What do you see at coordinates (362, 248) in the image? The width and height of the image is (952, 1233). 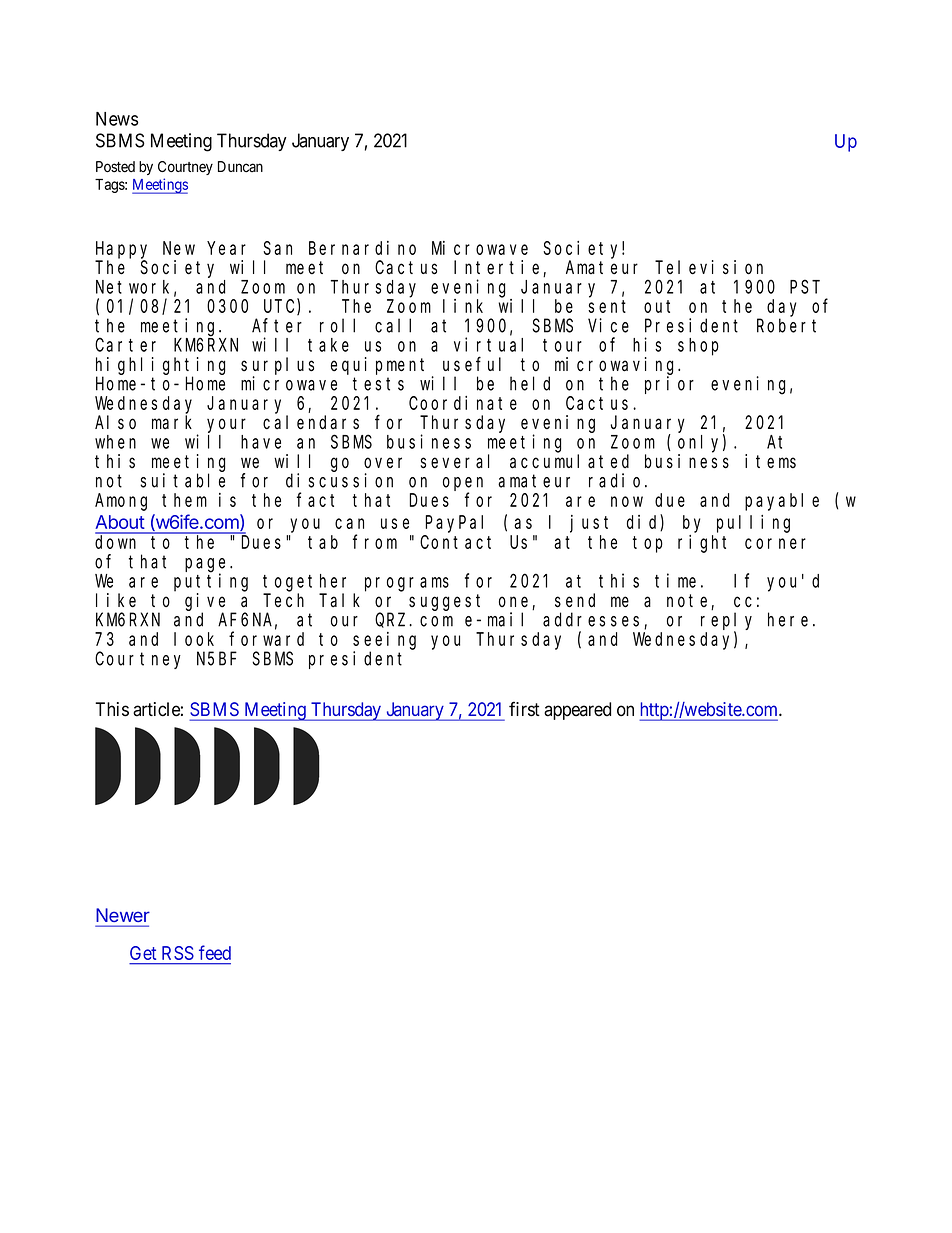 I see `Bernardino` at bounding box center [362, 248].
